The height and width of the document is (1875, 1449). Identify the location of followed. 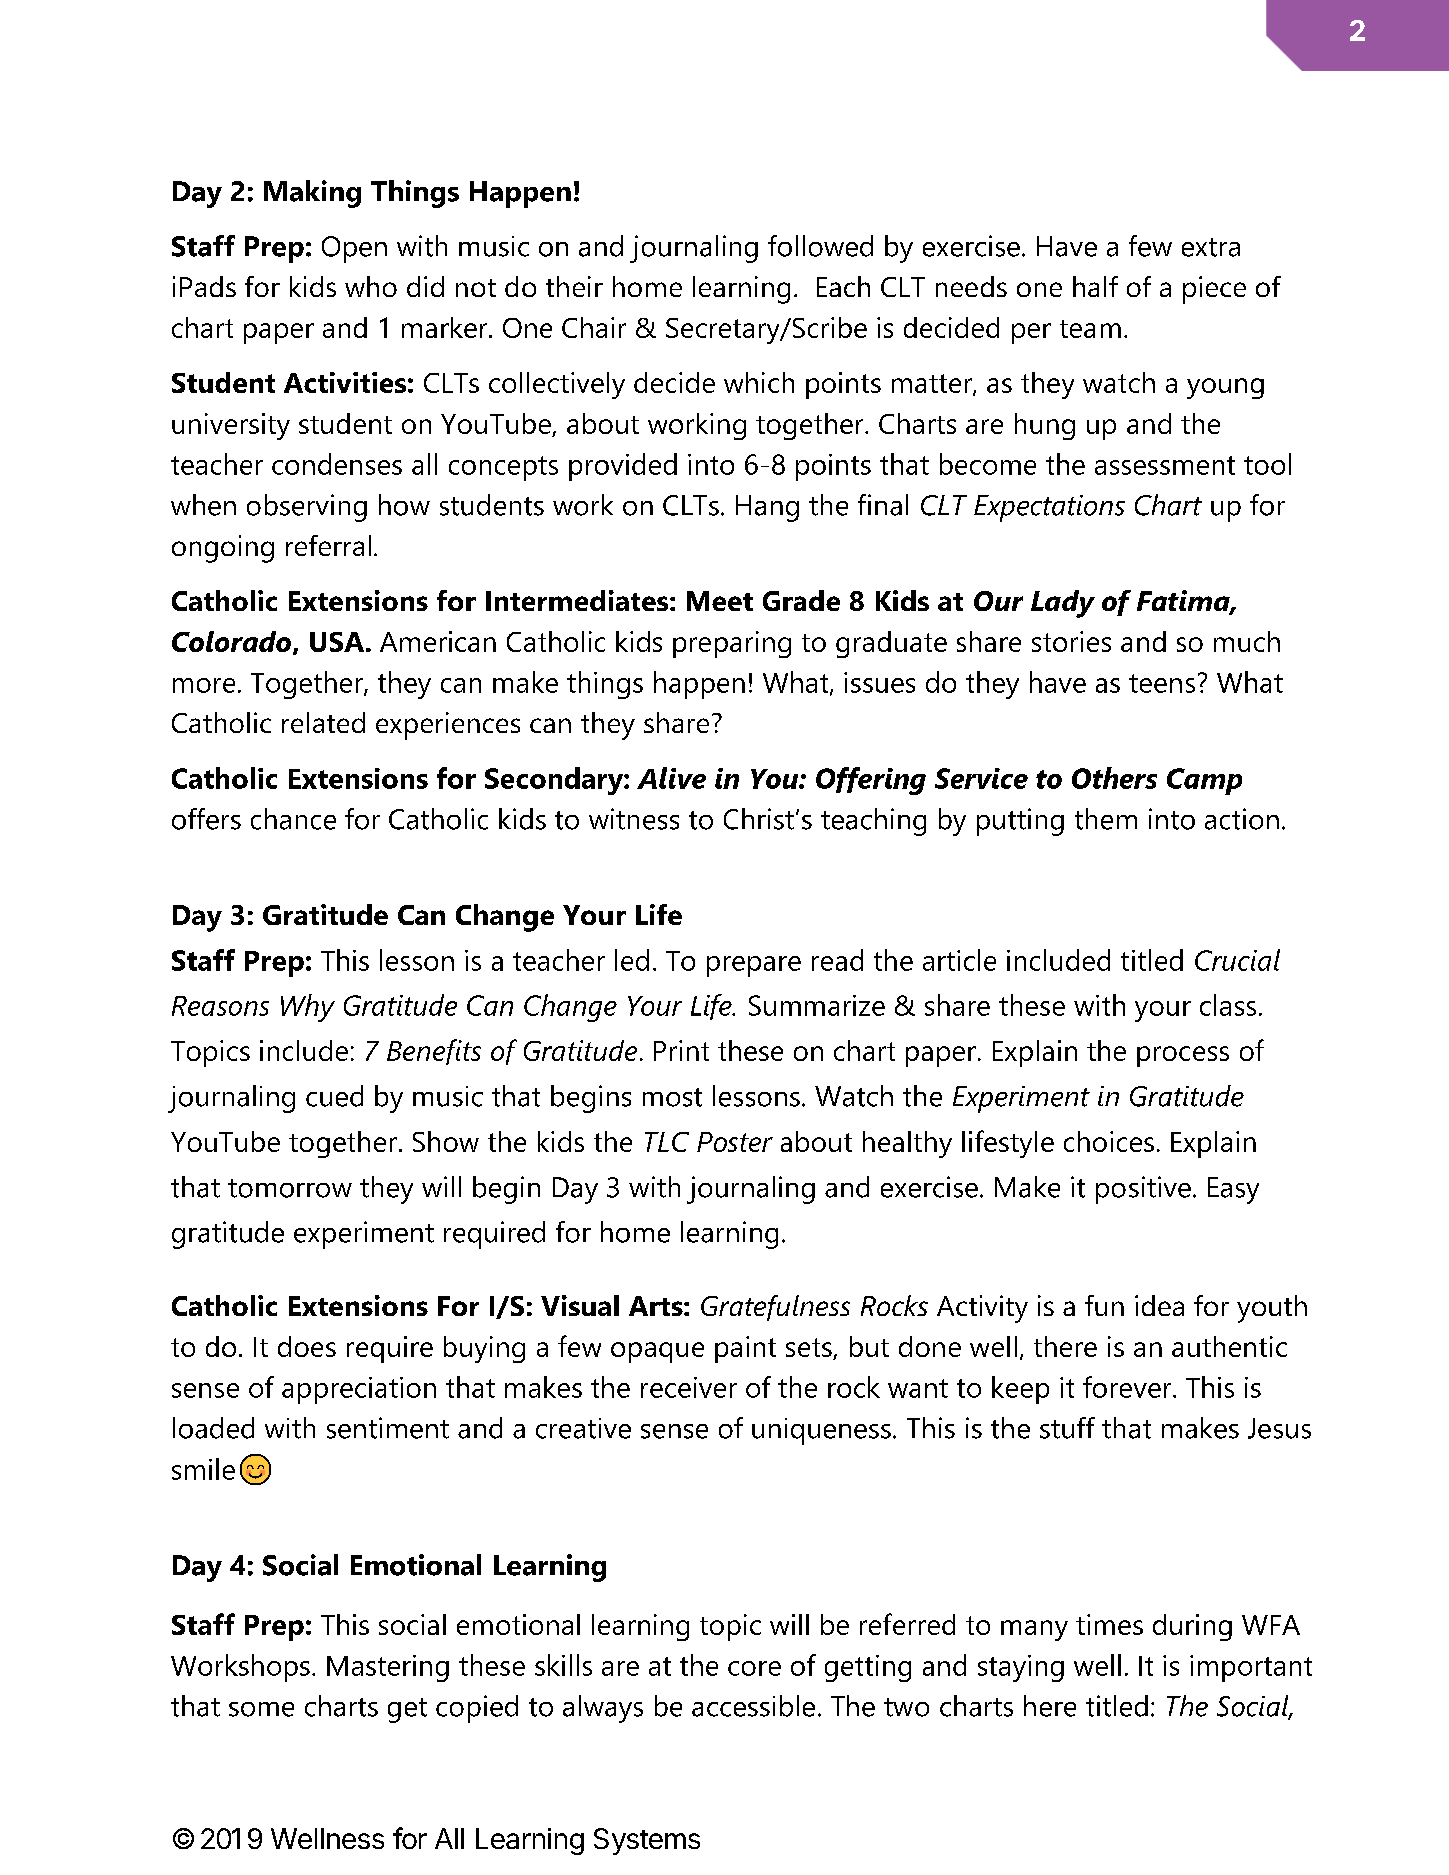
(820, 246).
